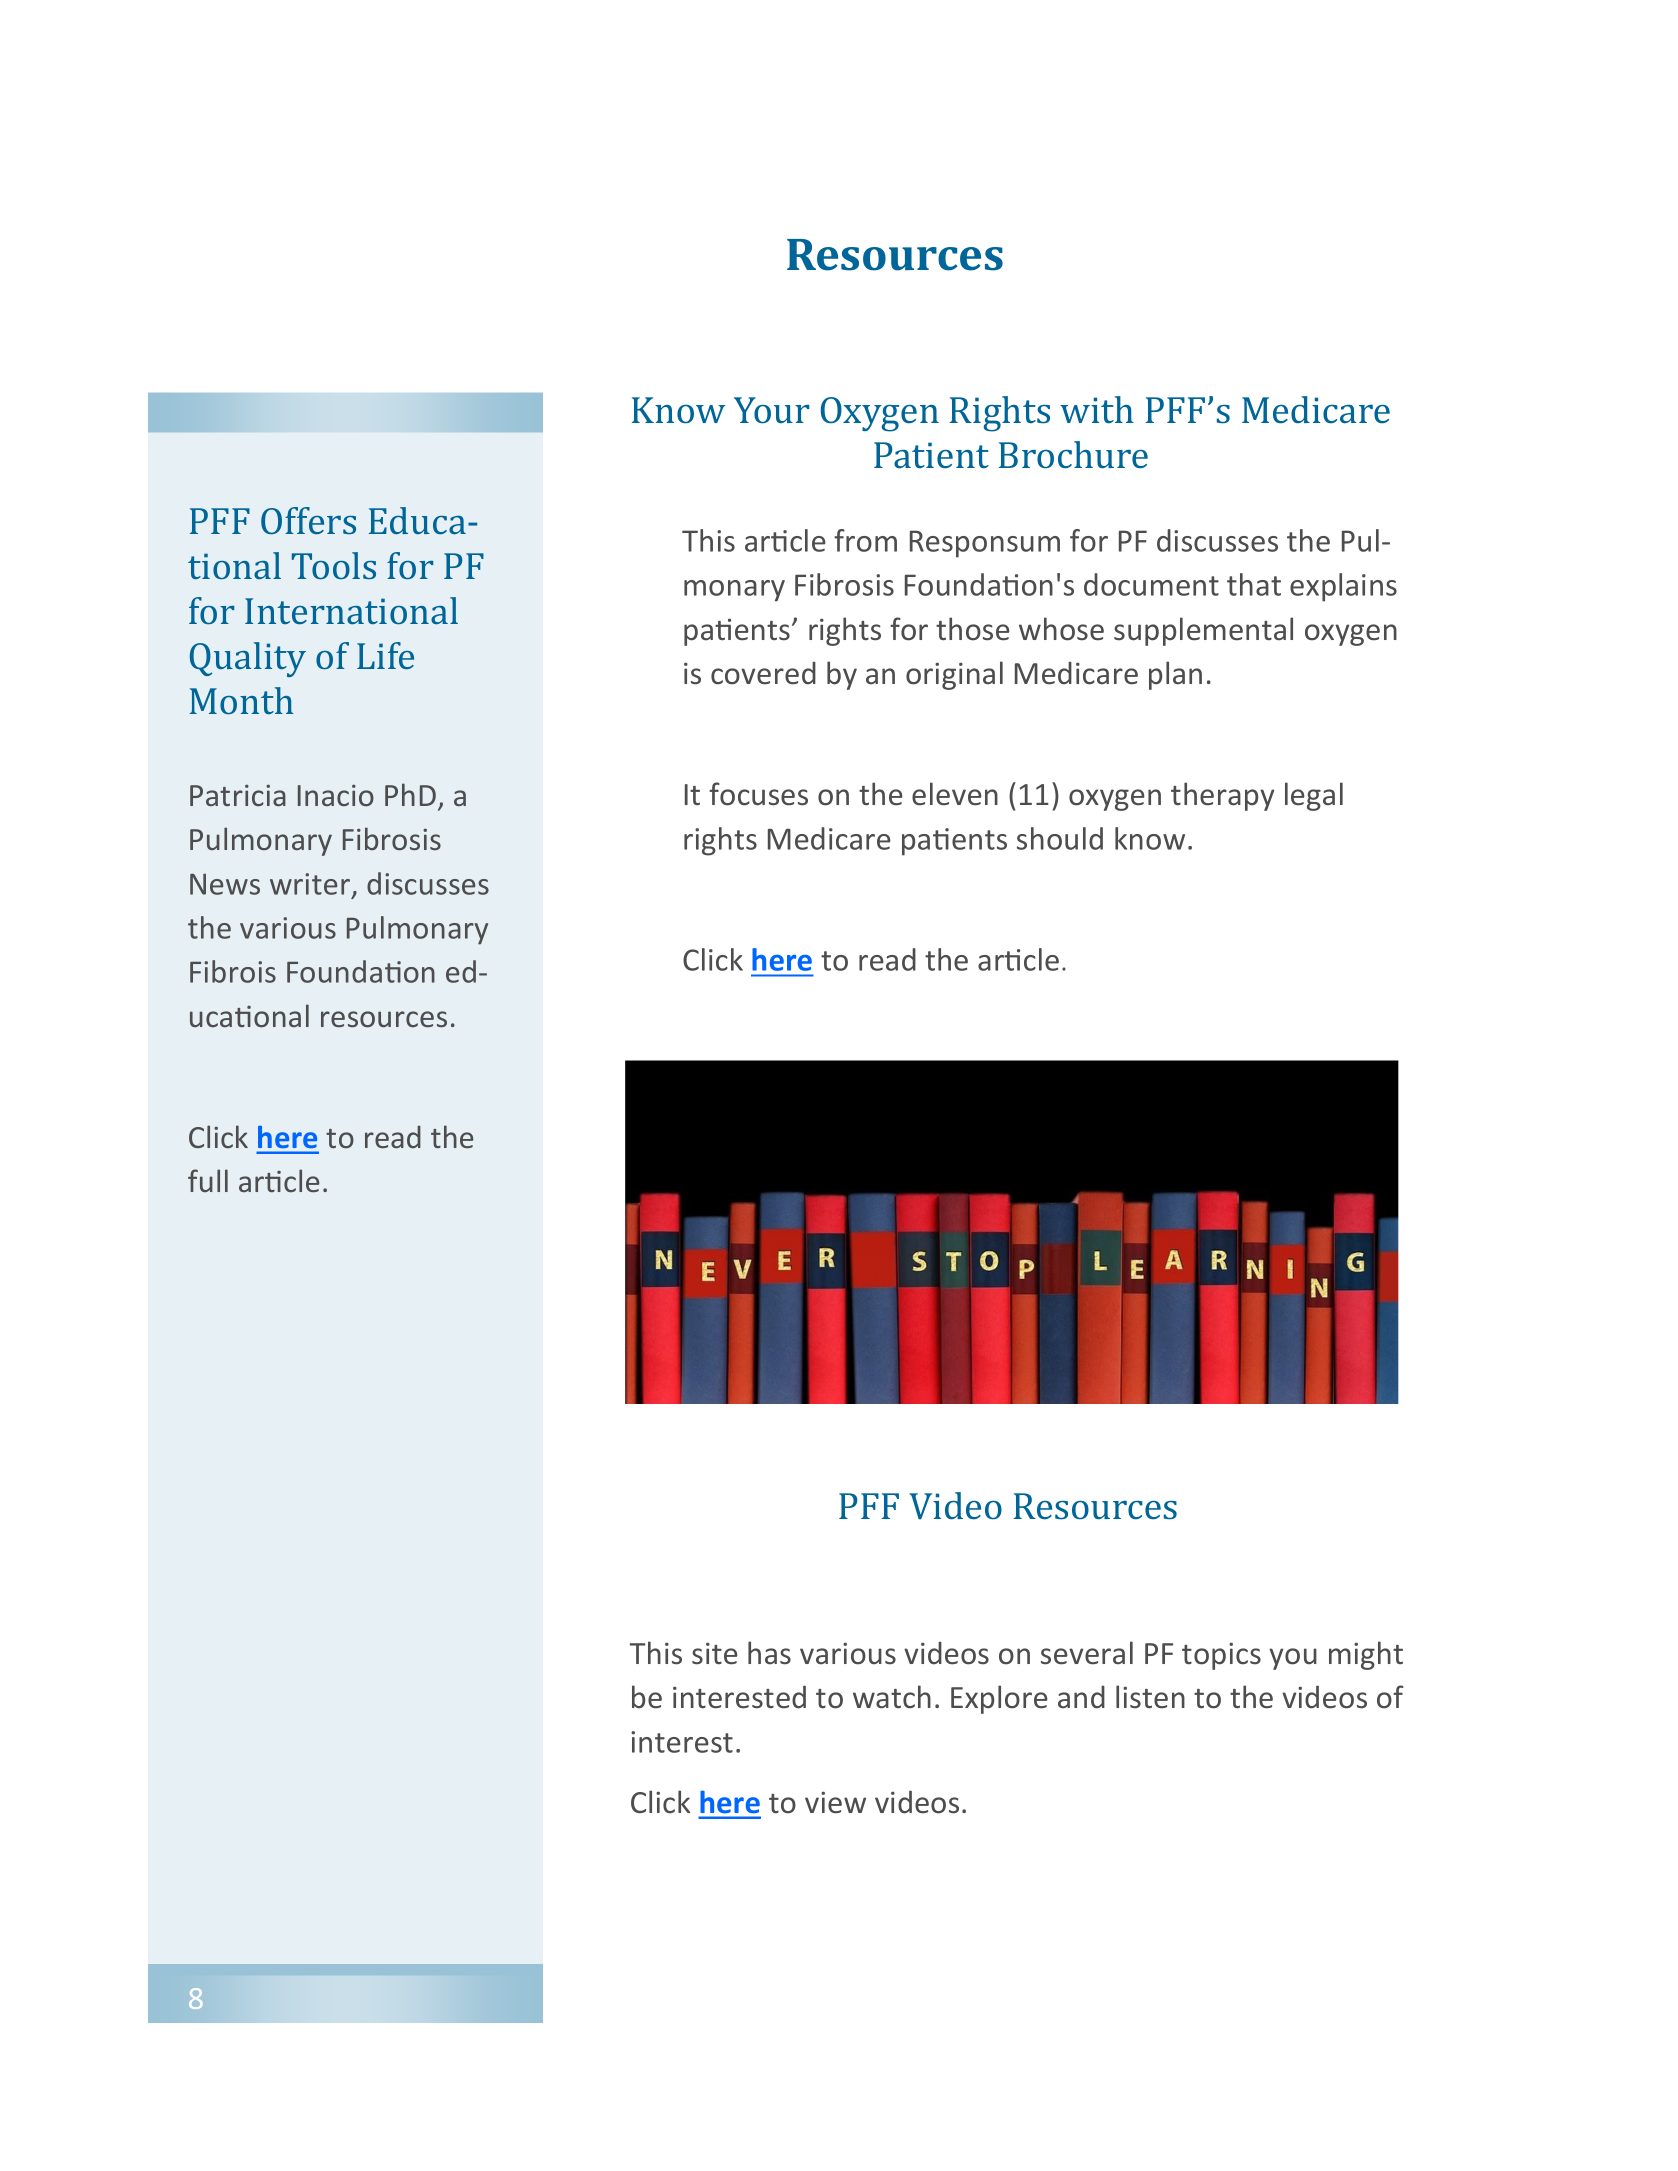 Image resolution: width=1678 pixels, height=2171 pixels. I want to click on focuses, so click(758, 794).
